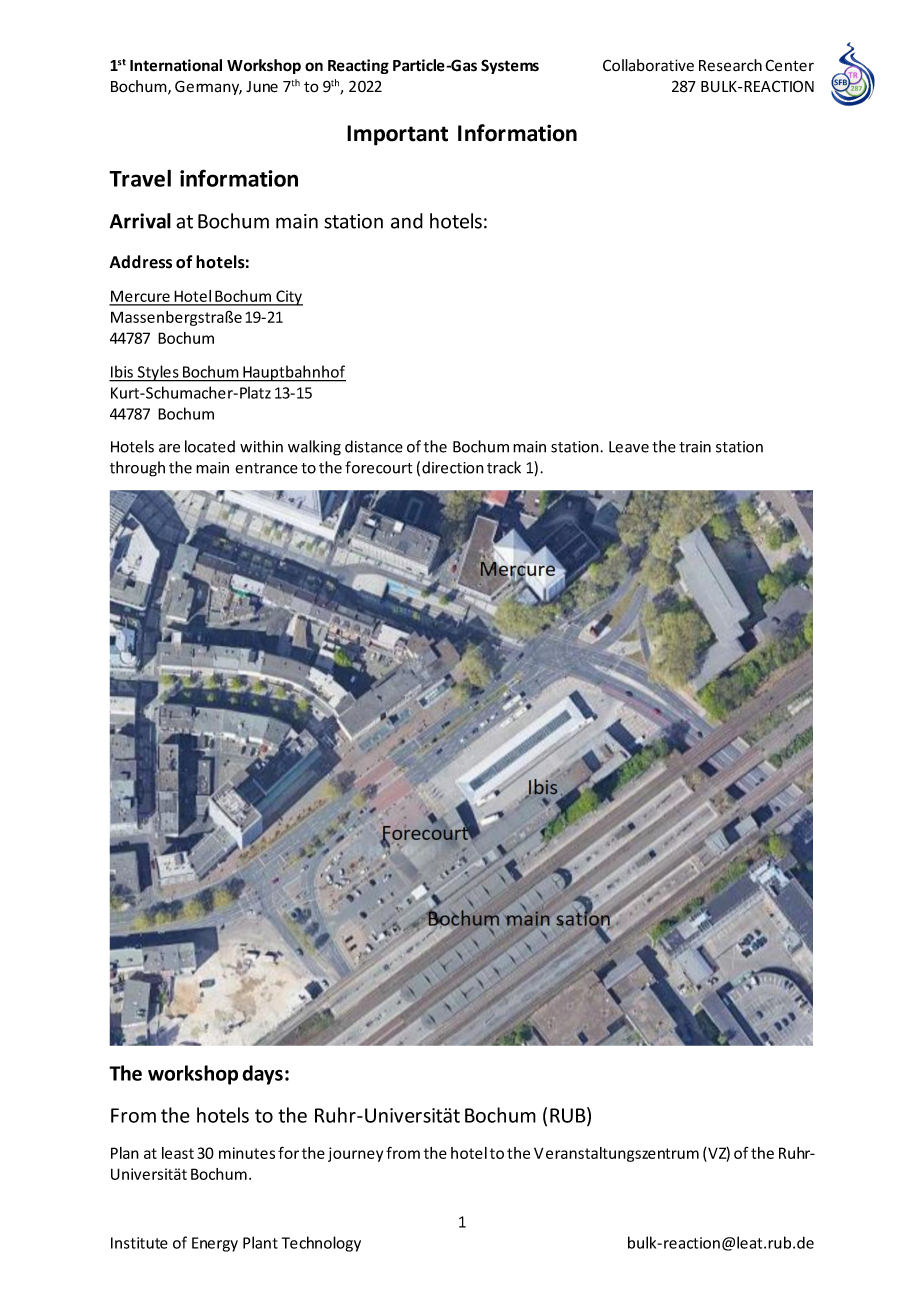 This page has width=924, height=1308. I want to click on days, so click(262, 1075).
